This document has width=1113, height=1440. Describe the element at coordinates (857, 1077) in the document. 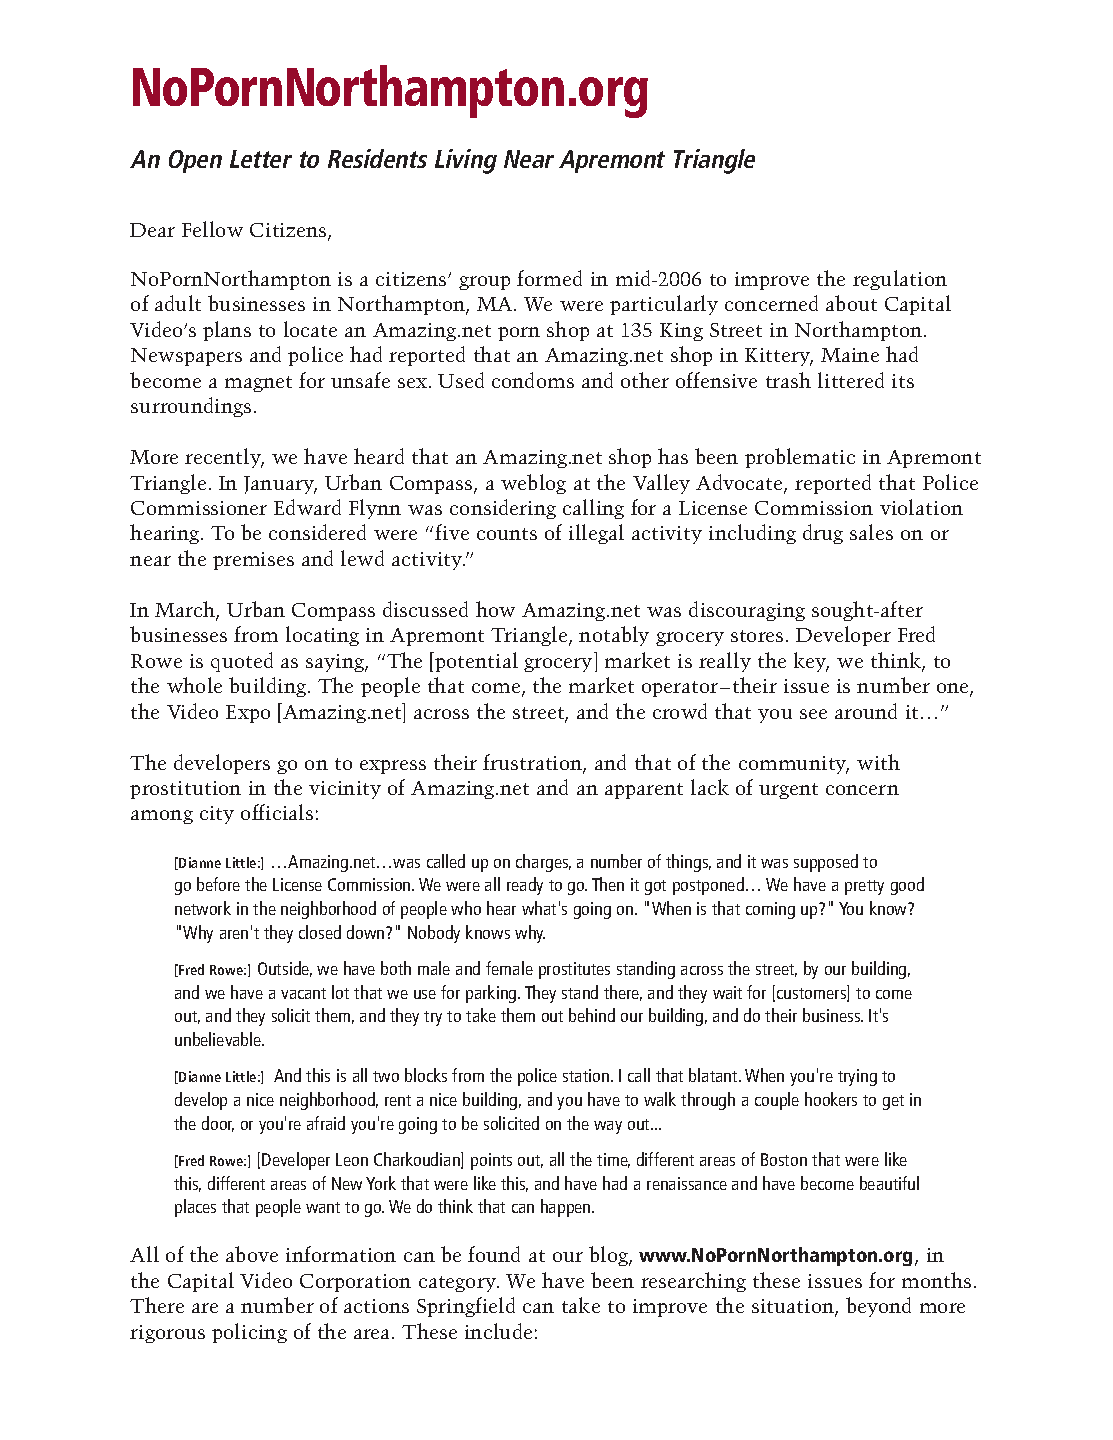

I see `trying` at that location.
